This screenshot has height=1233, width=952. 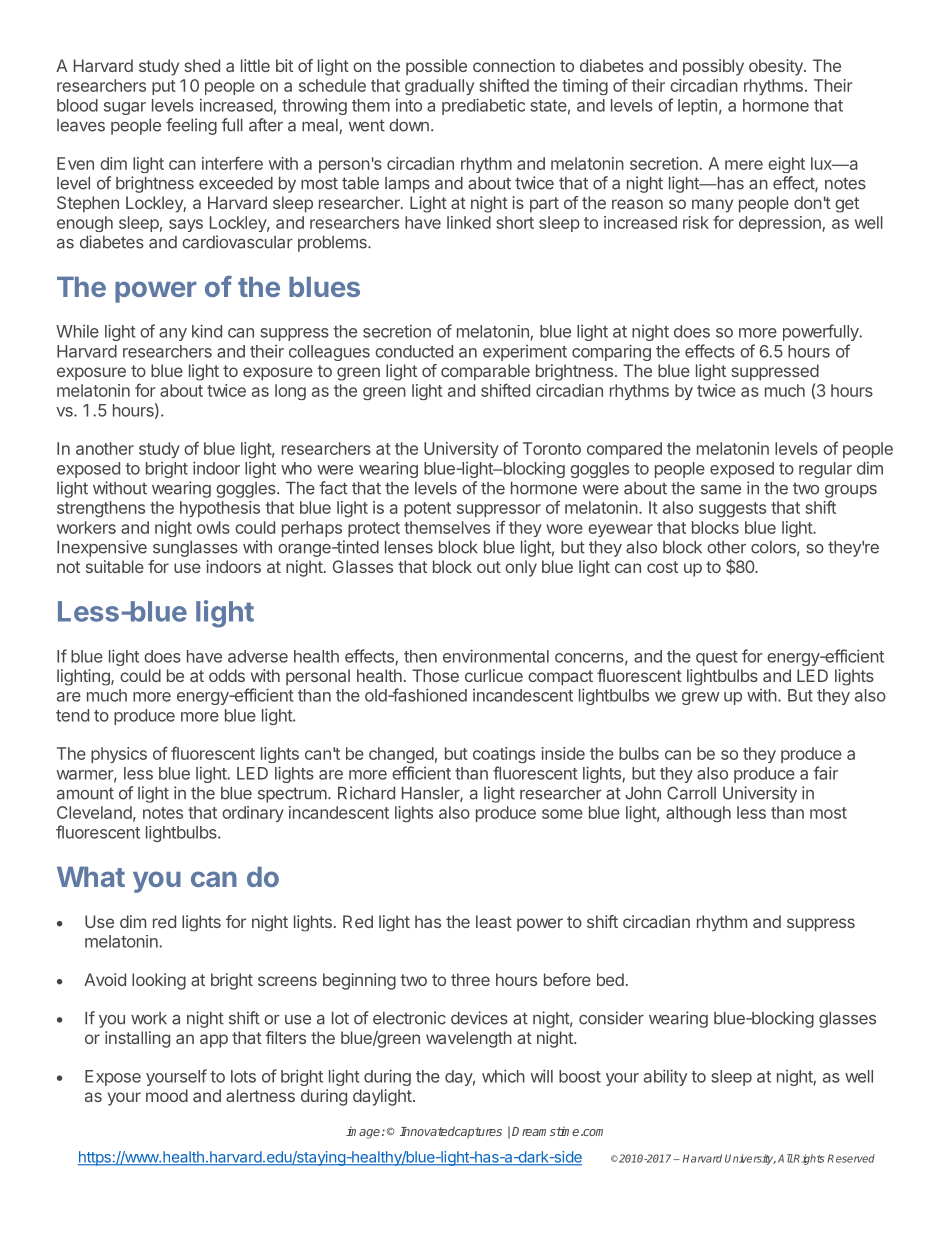 I want to click on obesity, so click(x=777, y=67).
